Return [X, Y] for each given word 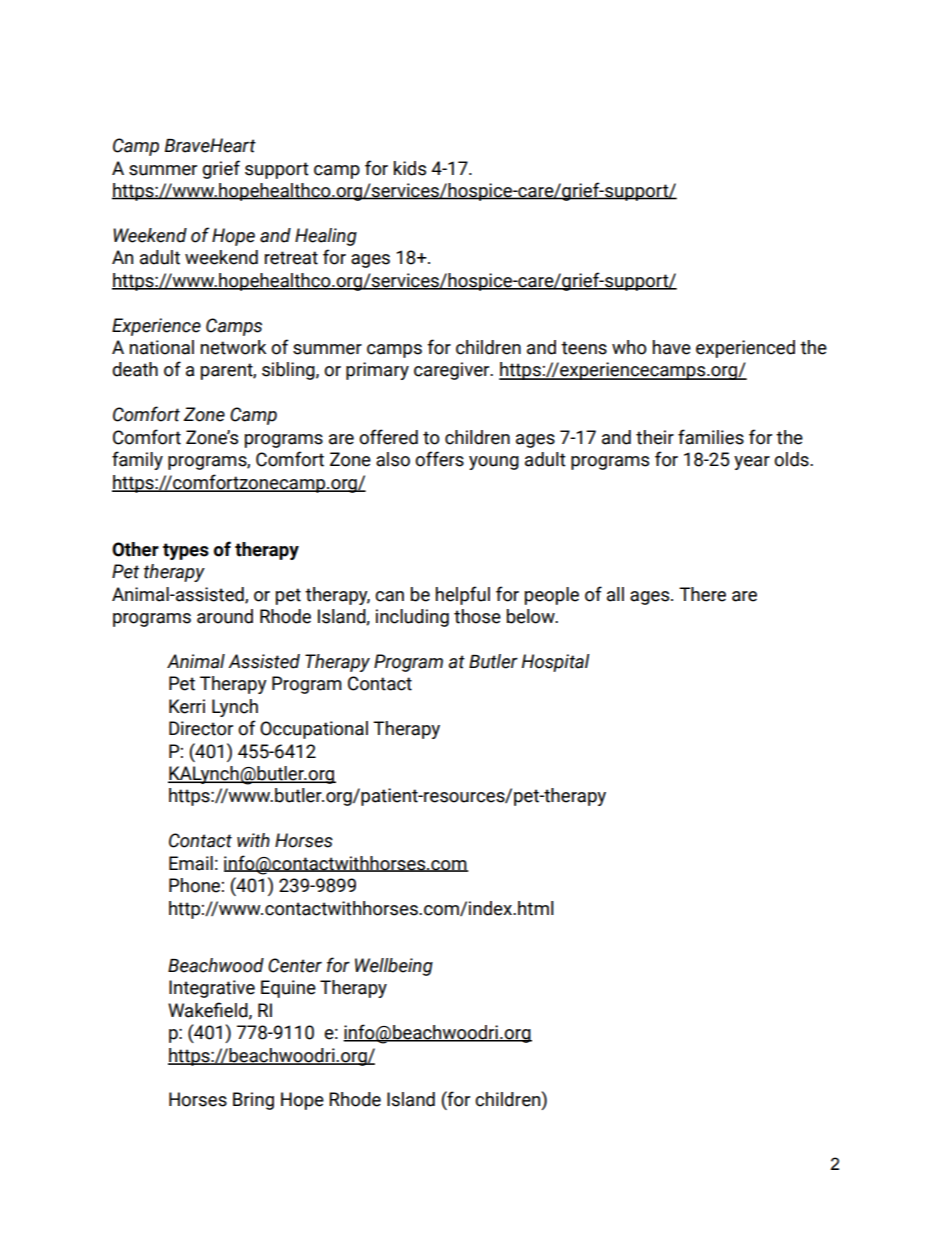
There [702, 594]
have [672, 347]
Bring [253, 1101]
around [225, 616]
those [477, 616]
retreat [291, 258]
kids [410, 168]
